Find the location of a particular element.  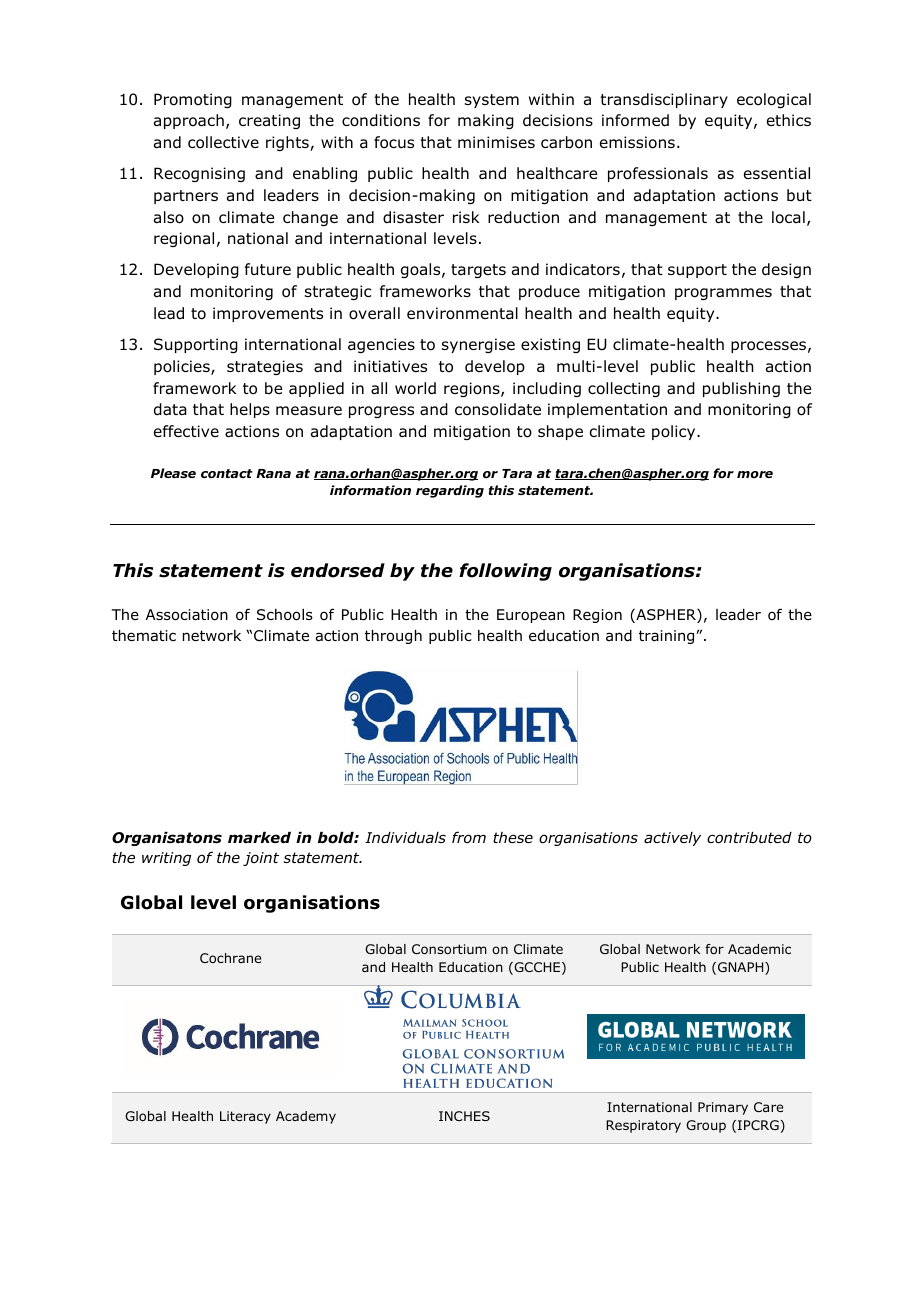

Association is located at coordinates (187, 615).
